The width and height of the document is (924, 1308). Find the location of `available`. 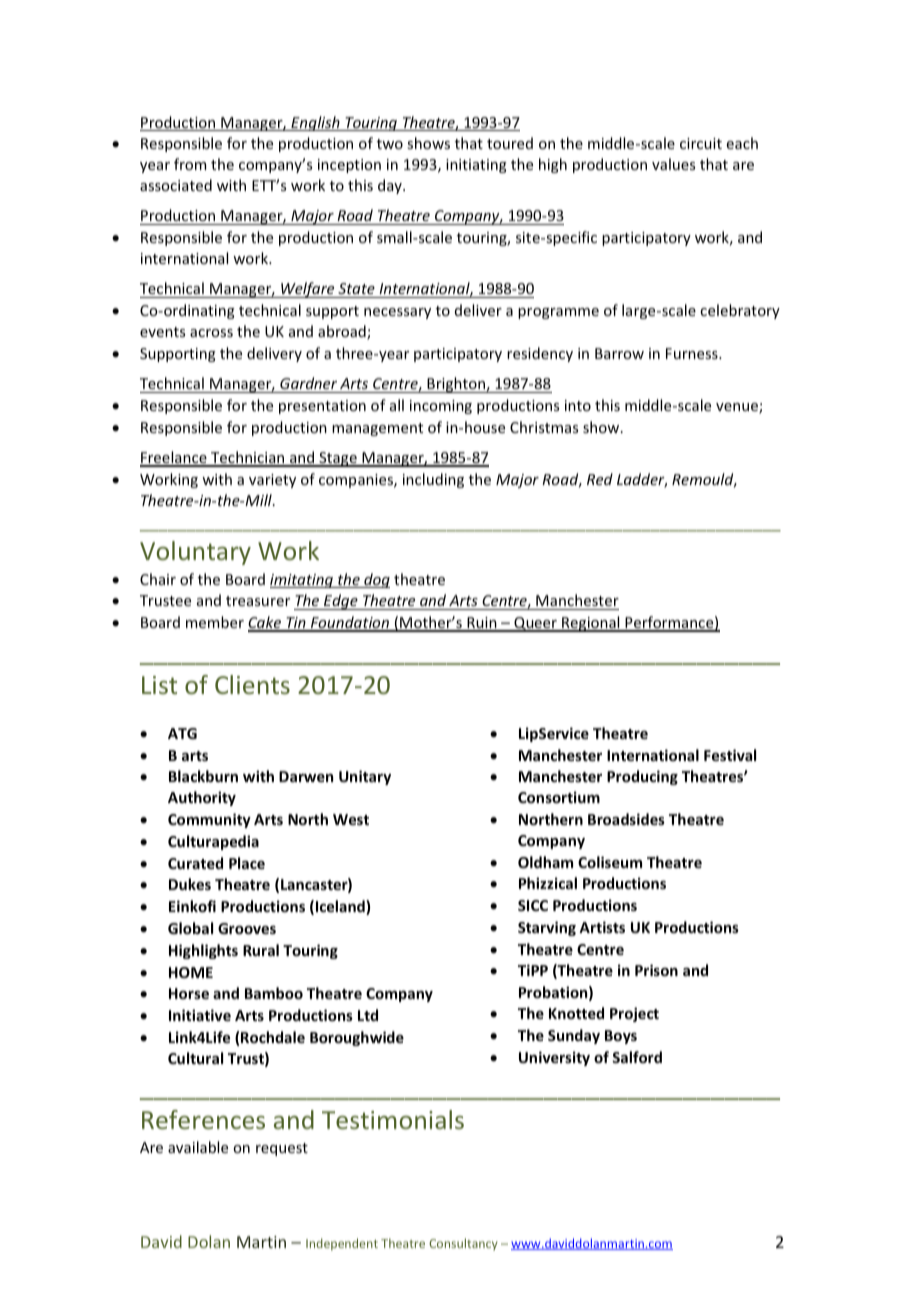

available is located at coordinates (198, 1147).
